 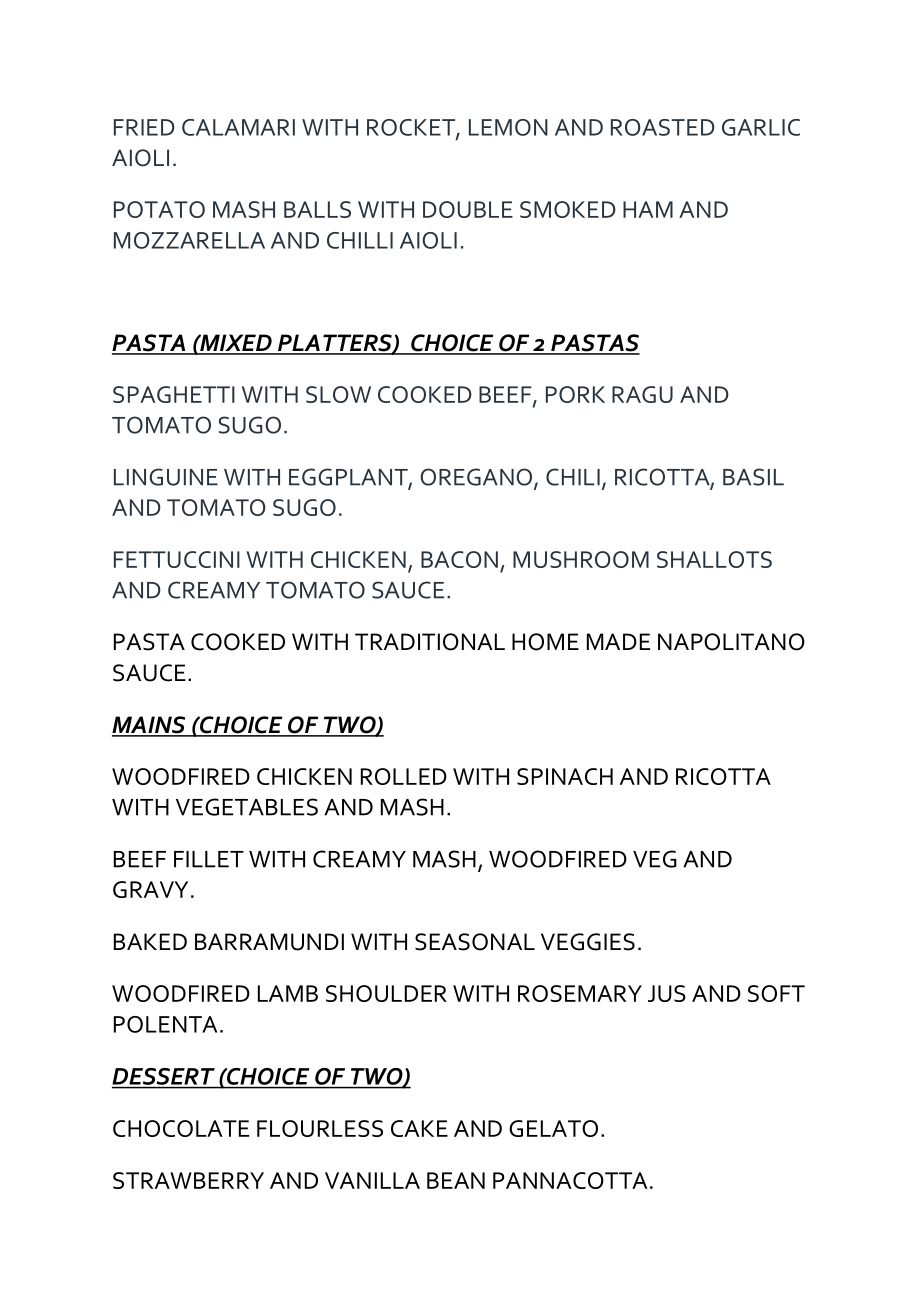 I want to click on TRADITIONAL, so click(x=430, y=642).
